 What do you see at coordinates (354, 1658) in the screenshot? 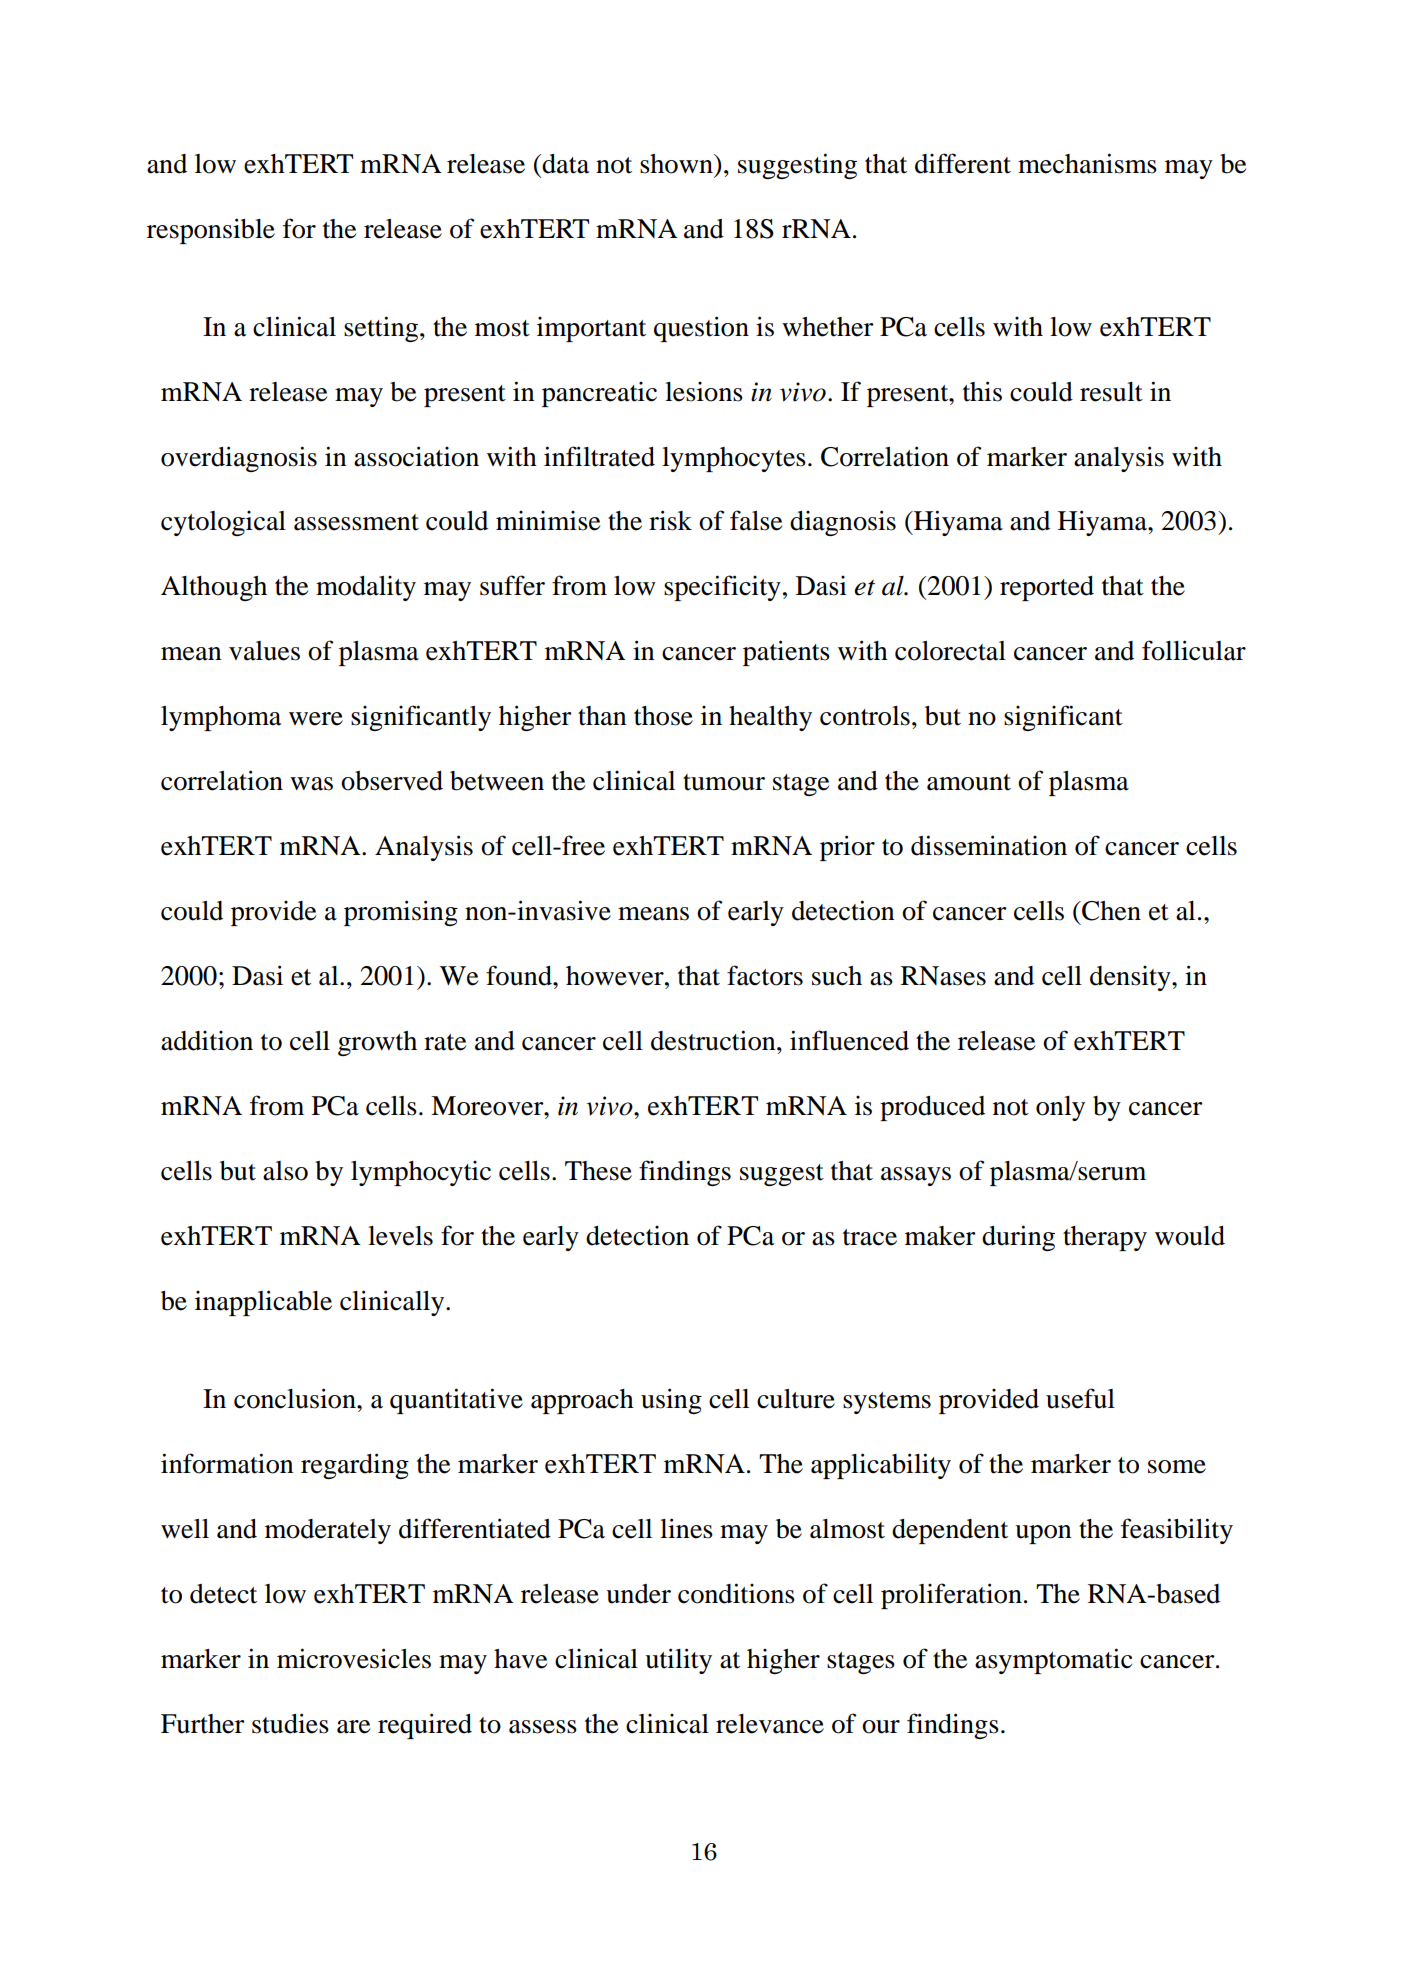
I see `microvesicles` at bounding box center [354, 1658].
